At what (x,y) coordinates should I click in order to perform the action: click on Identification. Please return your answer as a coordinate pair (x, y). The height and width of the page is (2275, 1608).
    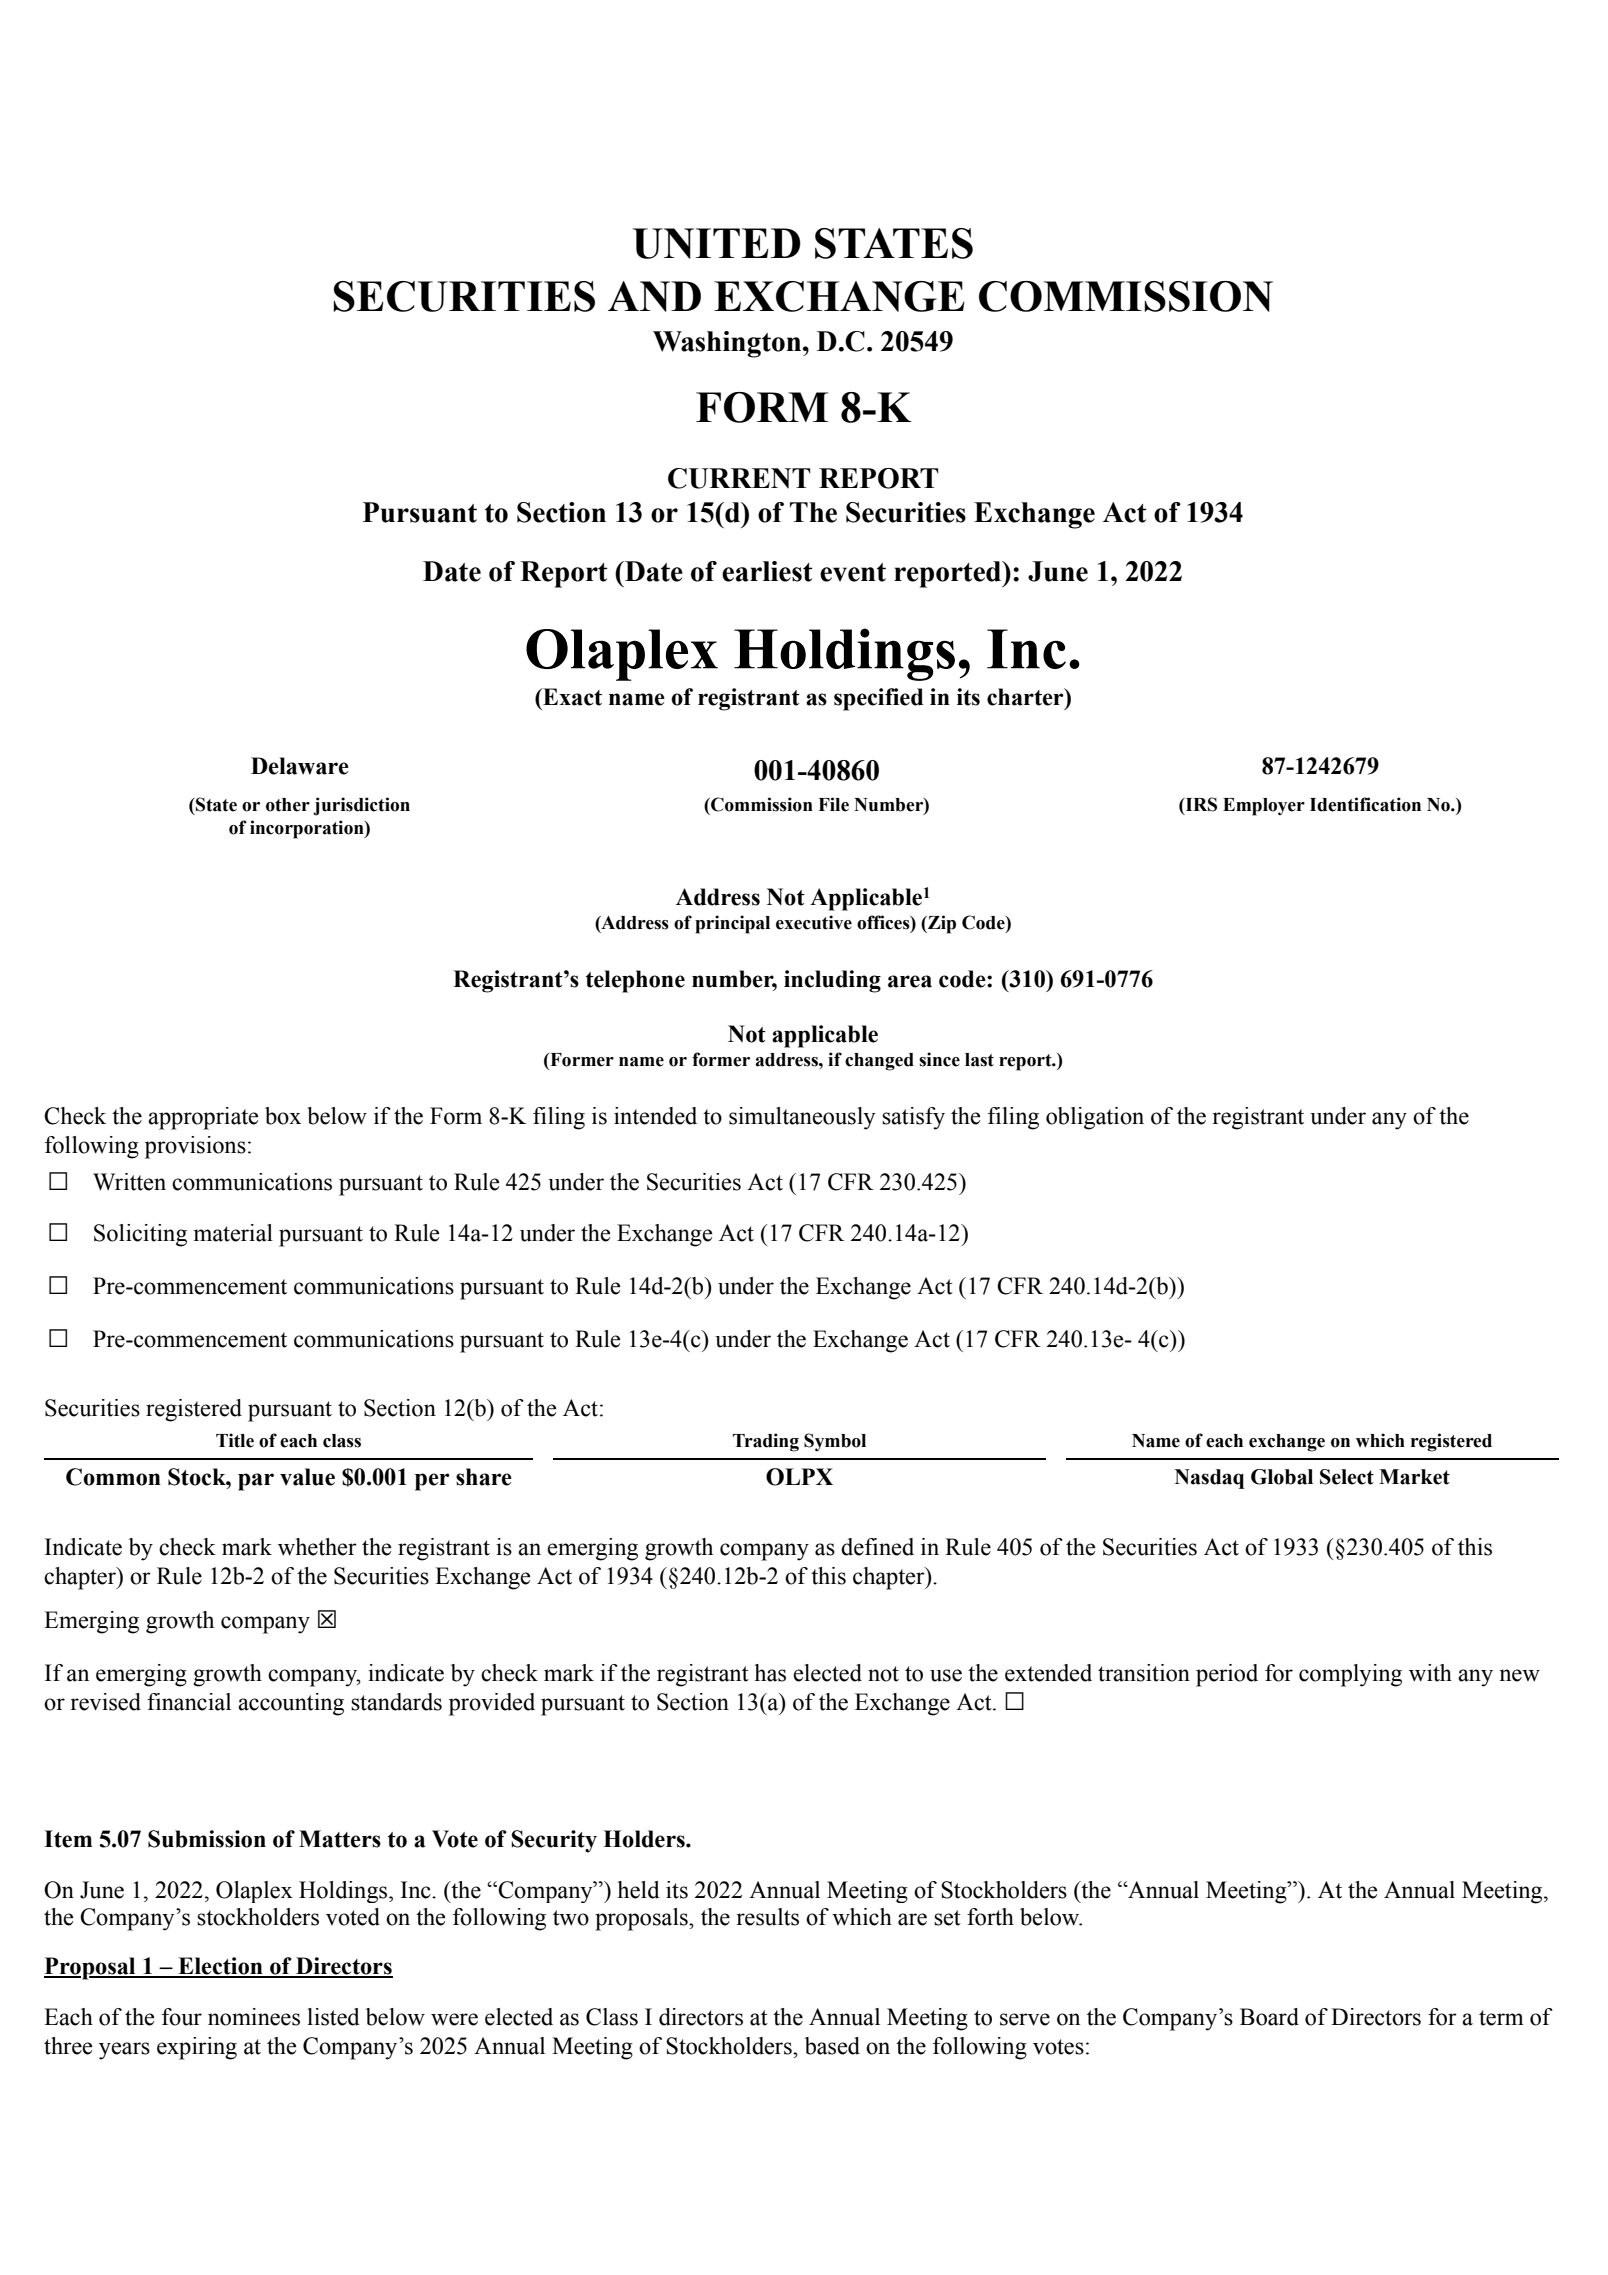
    Looking at the image, I should click on (1365, 804).
